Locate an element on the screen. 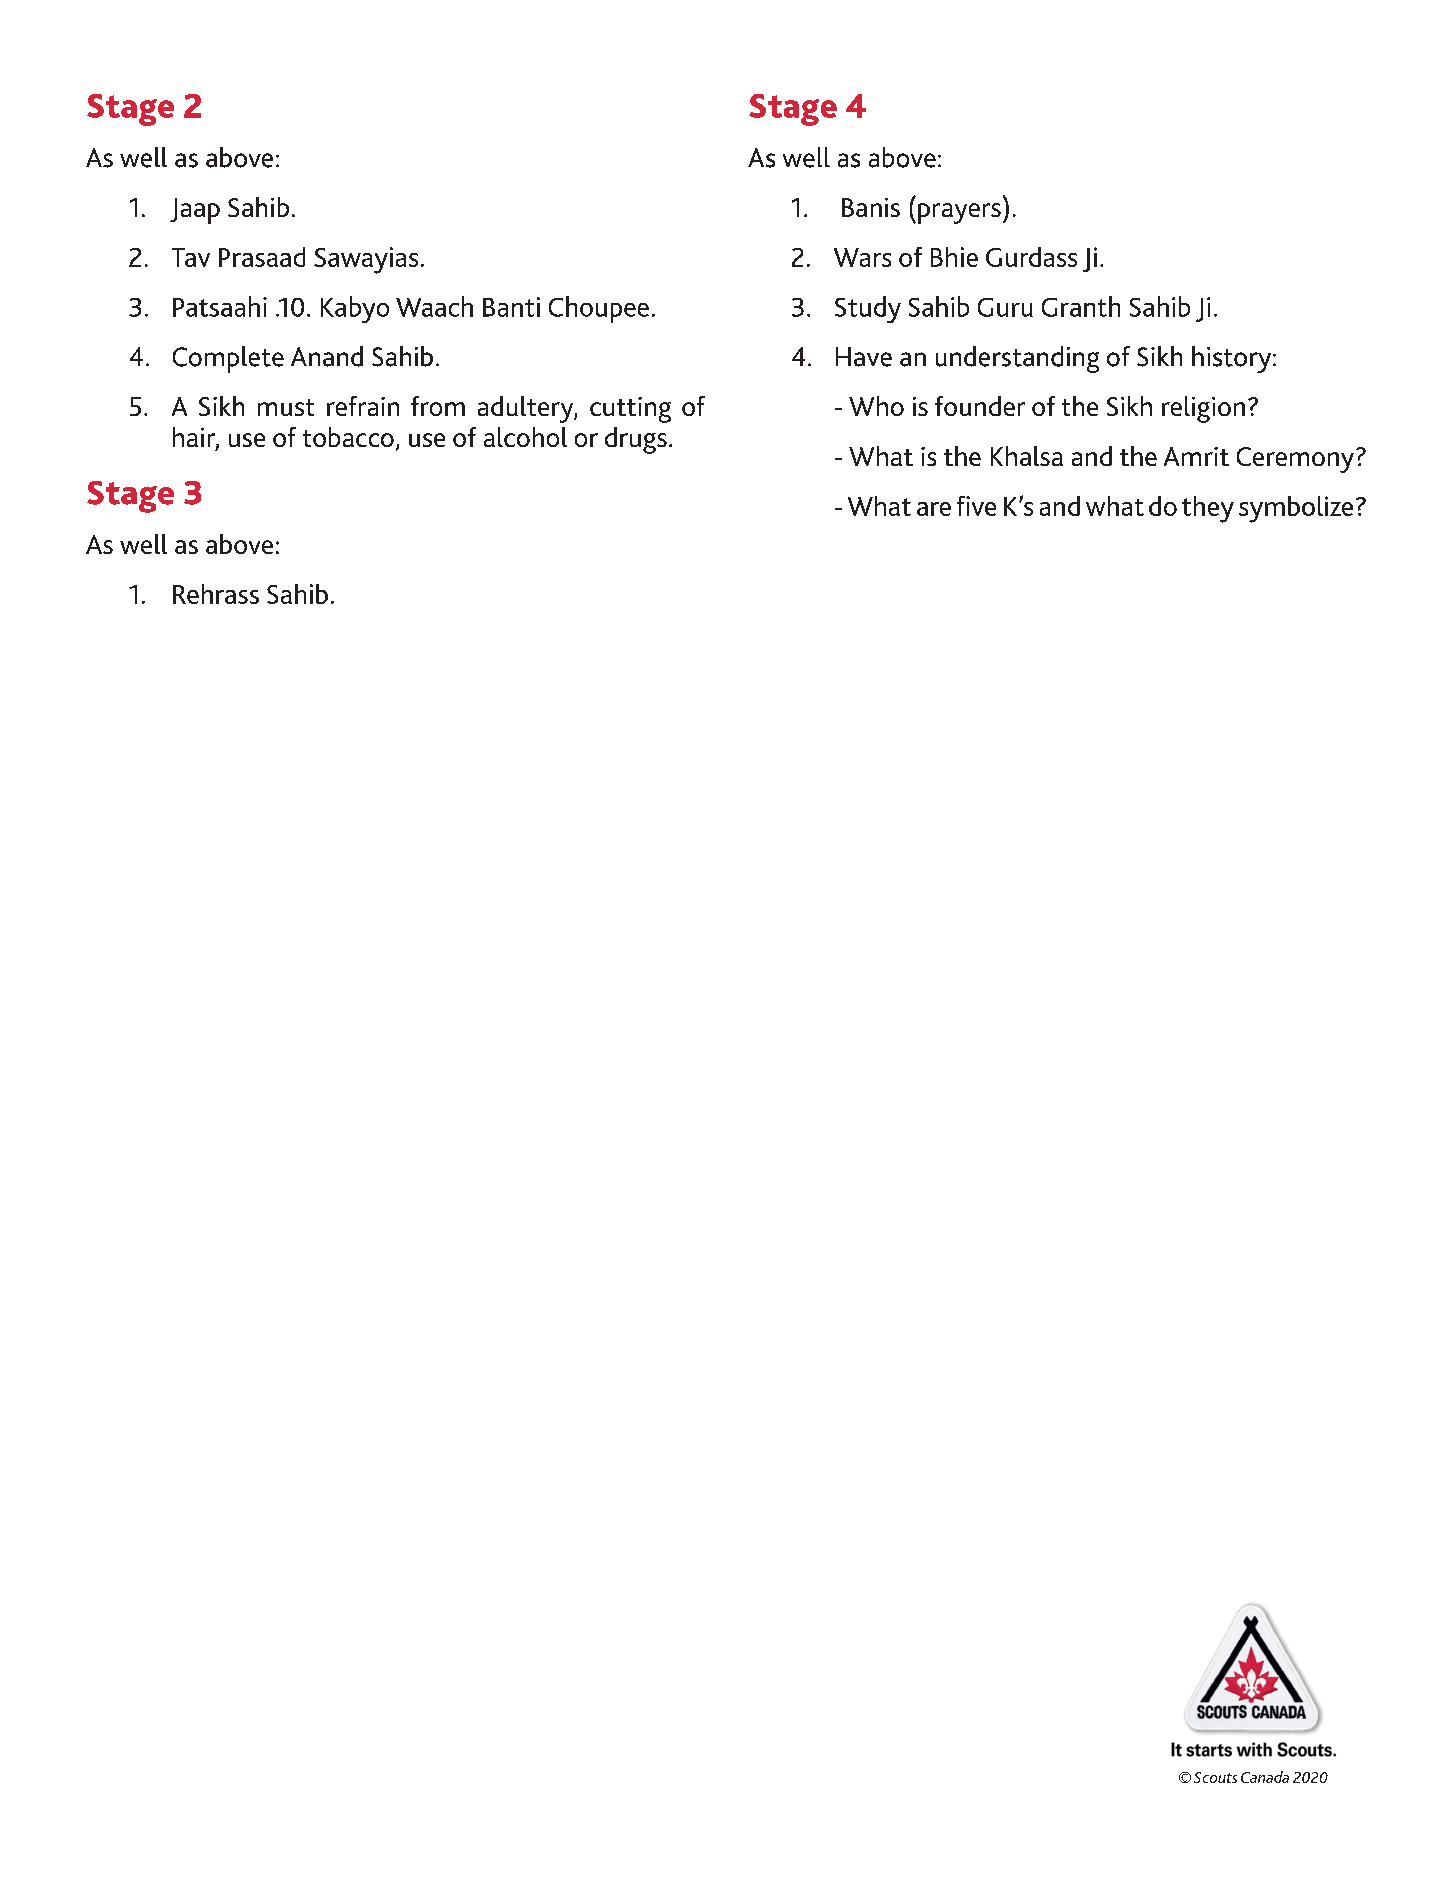 The height and width of the screenshot is (1881, 1453). Ceremony is located at coordinates (1295, 460).
